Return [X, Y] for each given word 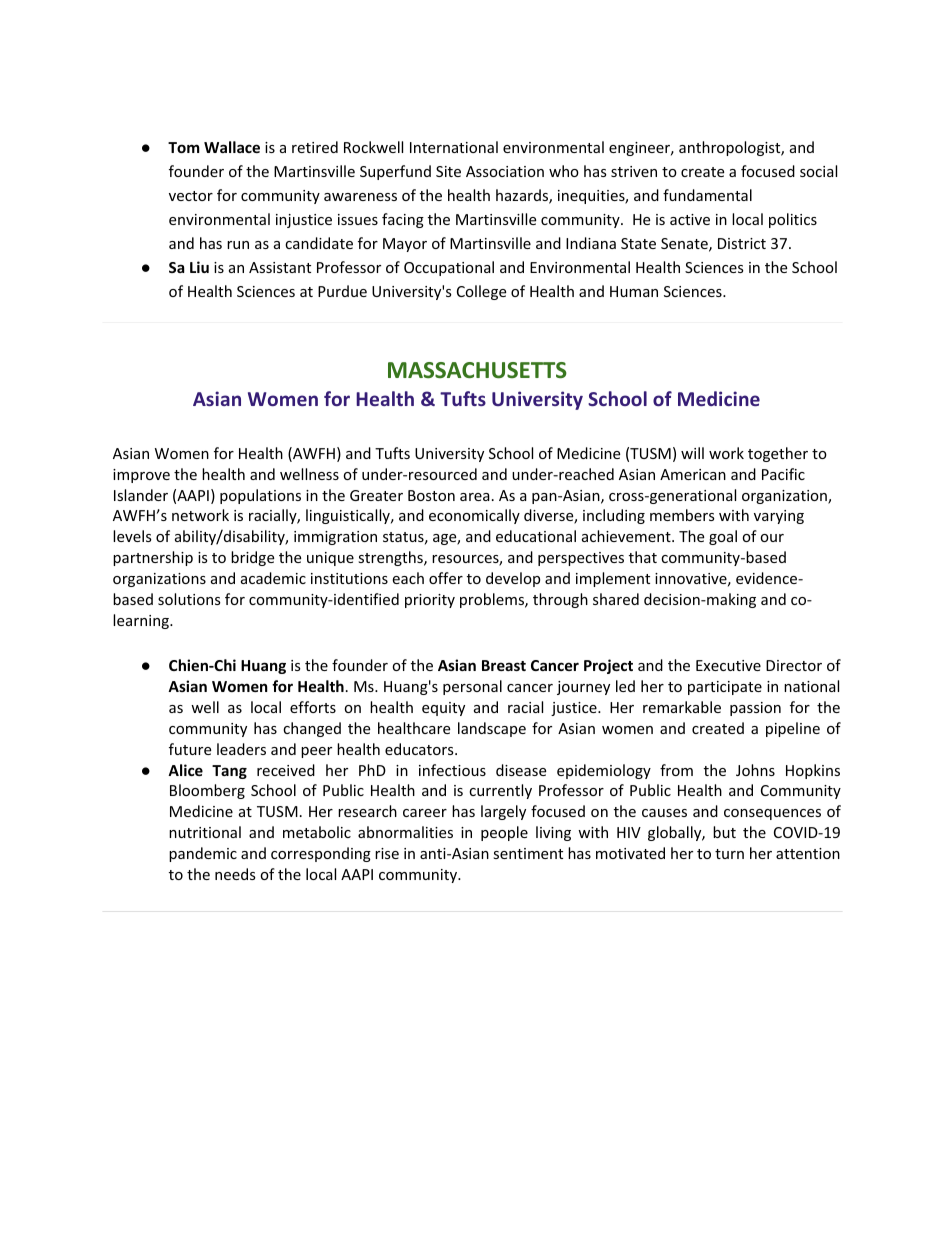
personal [472, 687]
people [504, 833]
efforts [313, 707]
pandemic [203, 854]
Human [634, 291]
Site [448, 171]
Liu [199, 267]
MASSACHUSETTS [477, 370]
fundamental [707, 195]
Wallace [232, 147]
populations [260, 496]
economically [474, 516]
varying [779, 517]
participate [725, 688]
